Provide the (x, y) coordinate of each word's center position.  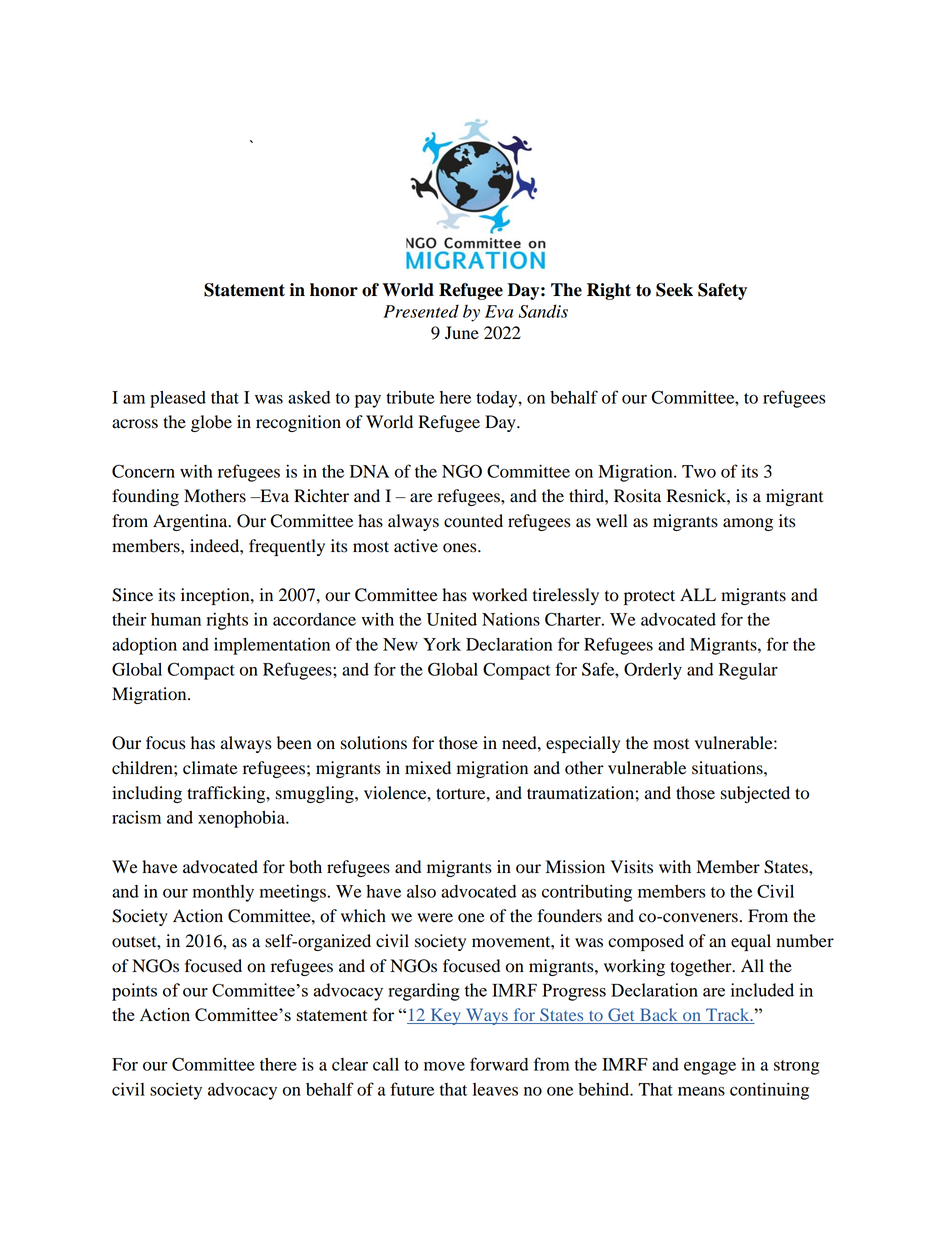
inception (216, 596)
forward (499, 1064)
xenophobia (243, 819)
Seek (674, 290)
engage (710, 1068)
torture (462, 794)
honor (334, 290)
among (748, 524)
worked (499, 595)
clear (350, 1064)
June (462, 333)
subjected (755, 794)
